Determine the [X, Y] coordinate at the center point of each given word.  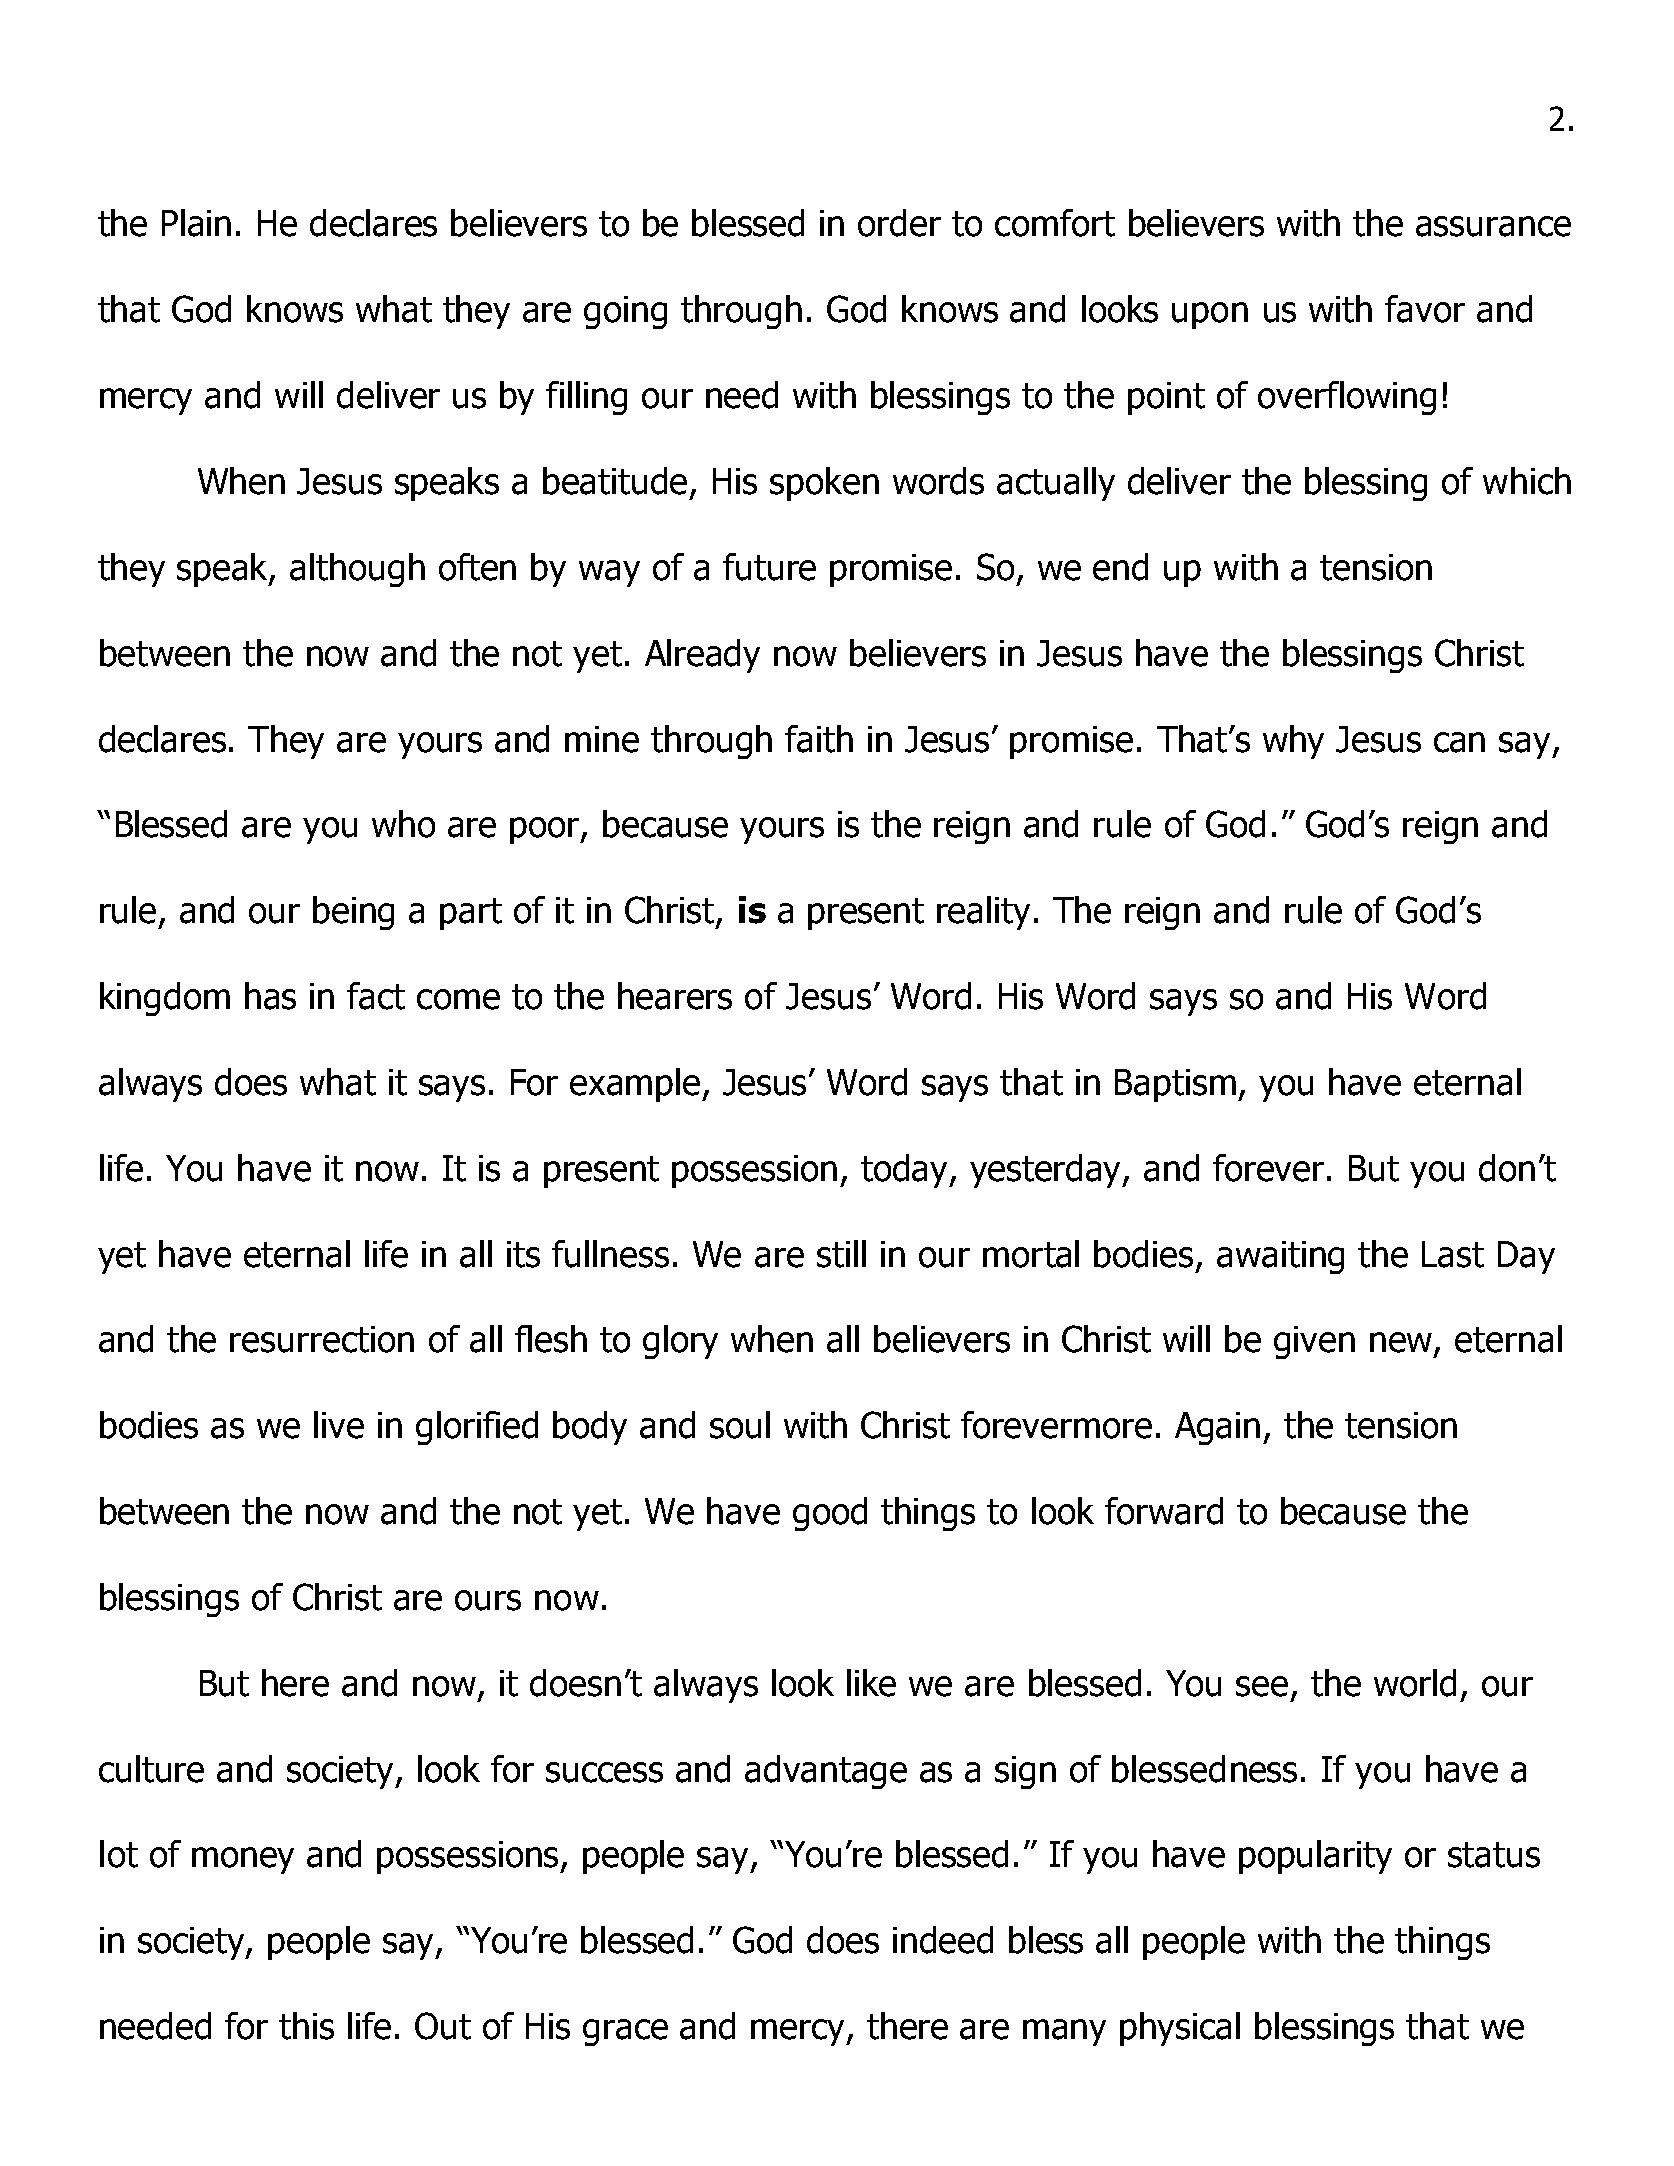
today [906, 1171]
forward [1164, 1511]
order [899, 223]
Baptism [1177, 1085]
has [270, 996]
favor [1425, 309]
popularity [1315, 1857]
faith [819, 739]
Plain [196, 223]
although [357, 570]
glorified [477, 1428]
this [306, 2026]
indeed [943, 1940]
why [1293, 742]
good [830, 1514]
